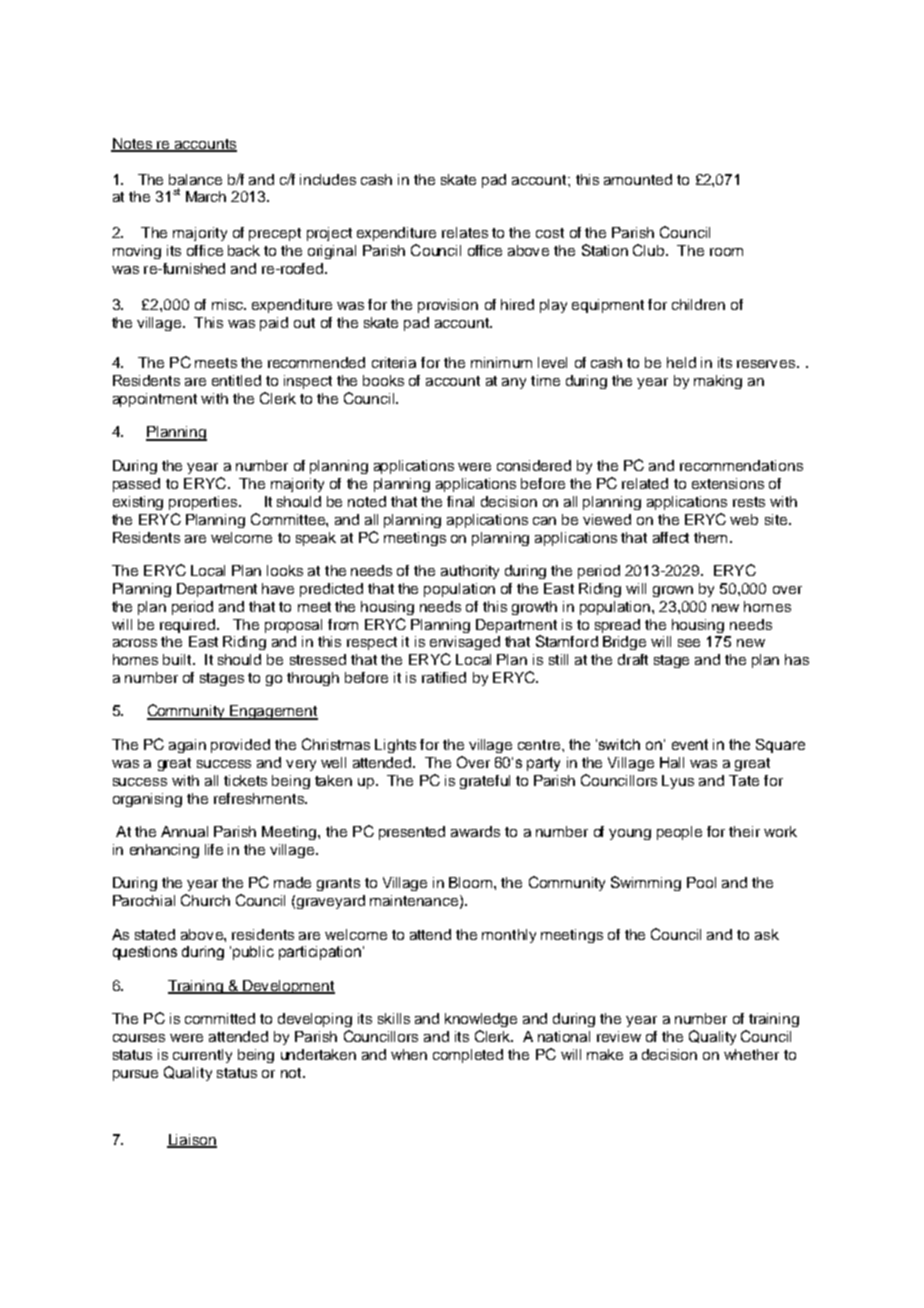 This screenshot has width=924, height=1308. Describe the element at coordinates (638, 179) in the screenshot. I see `amounted` at that location.
